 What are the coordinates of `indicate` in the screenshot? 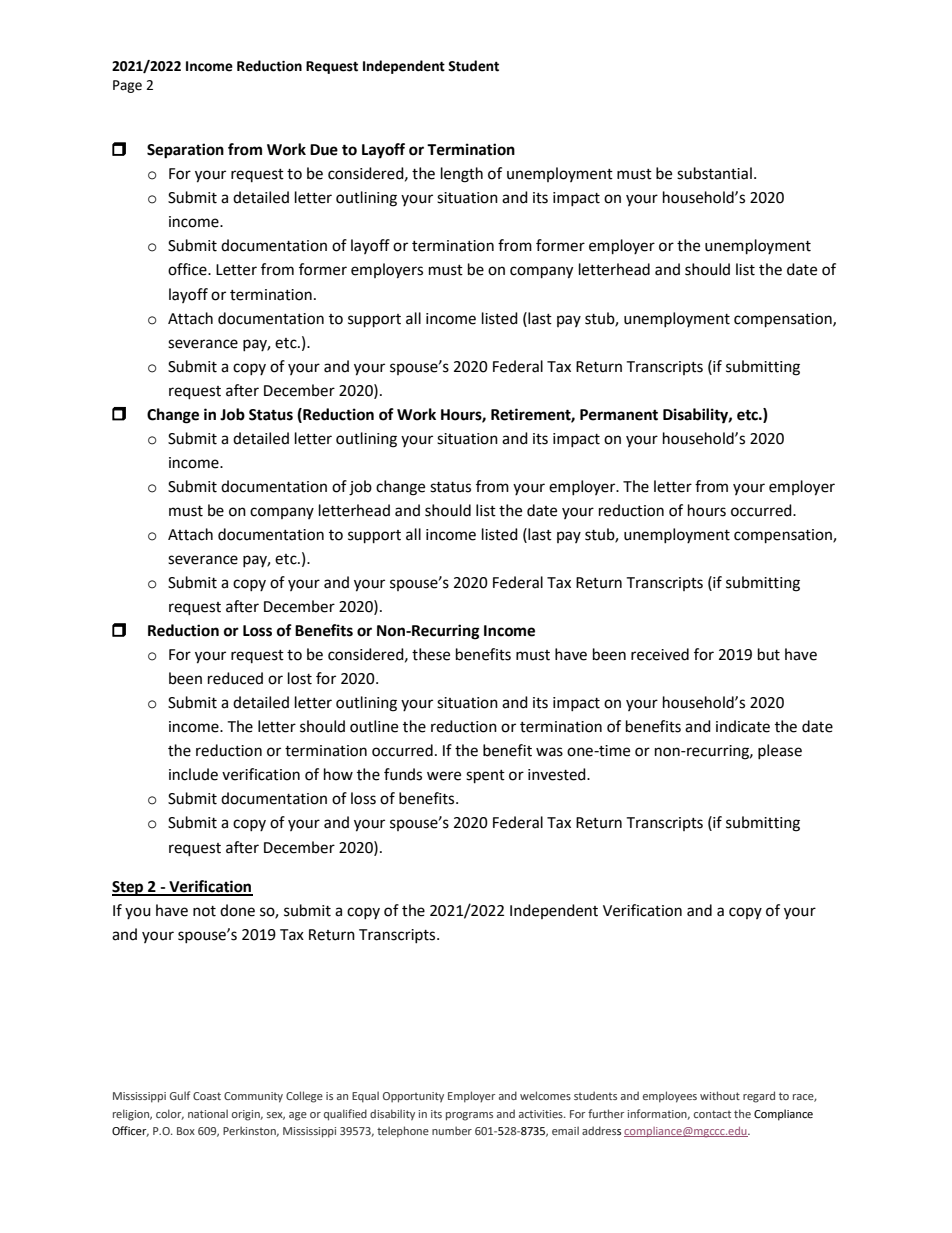 It's located at (743, 726).
